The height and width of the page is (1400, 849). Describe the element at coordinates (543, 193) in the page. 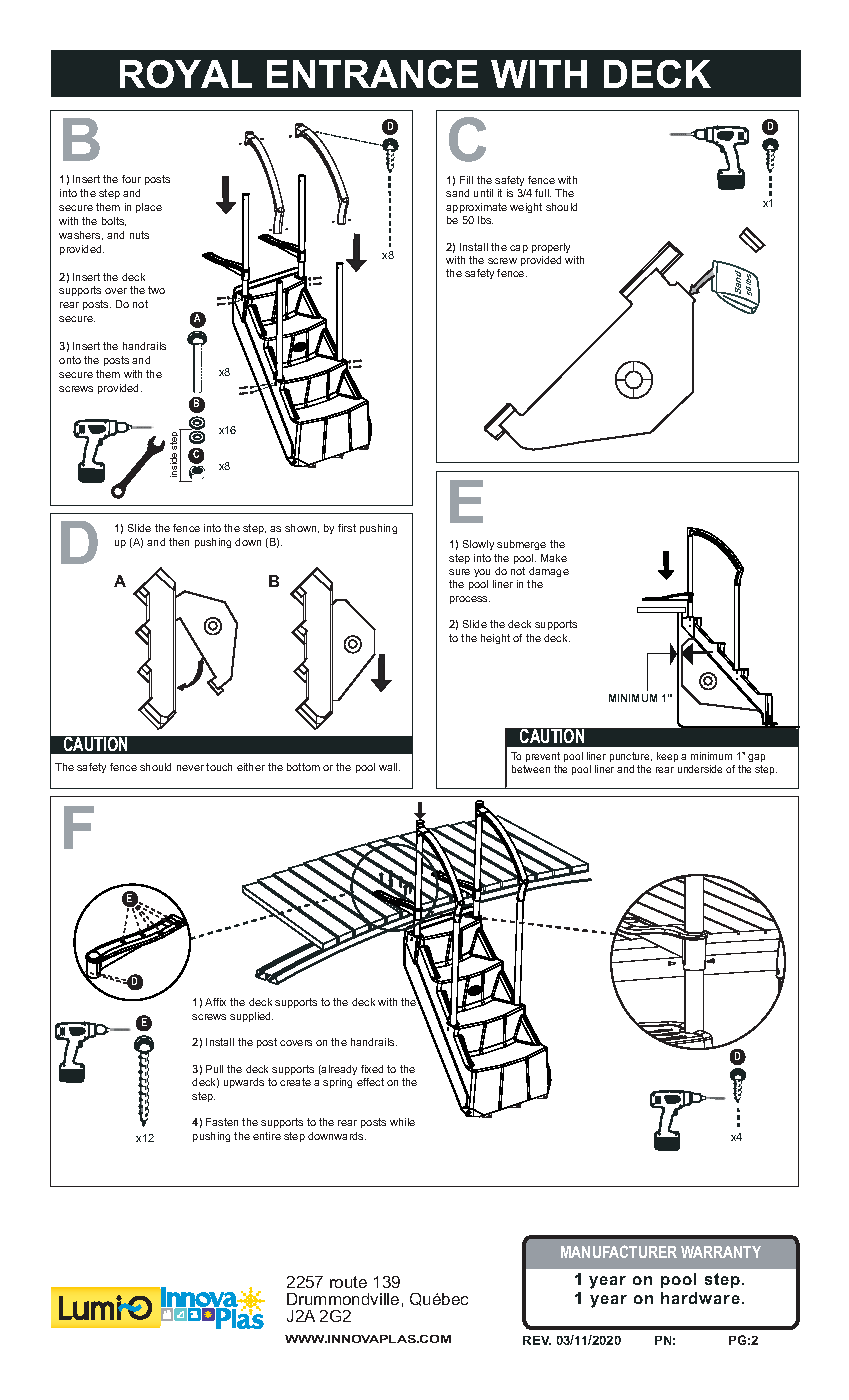

I see `full` at that location.
